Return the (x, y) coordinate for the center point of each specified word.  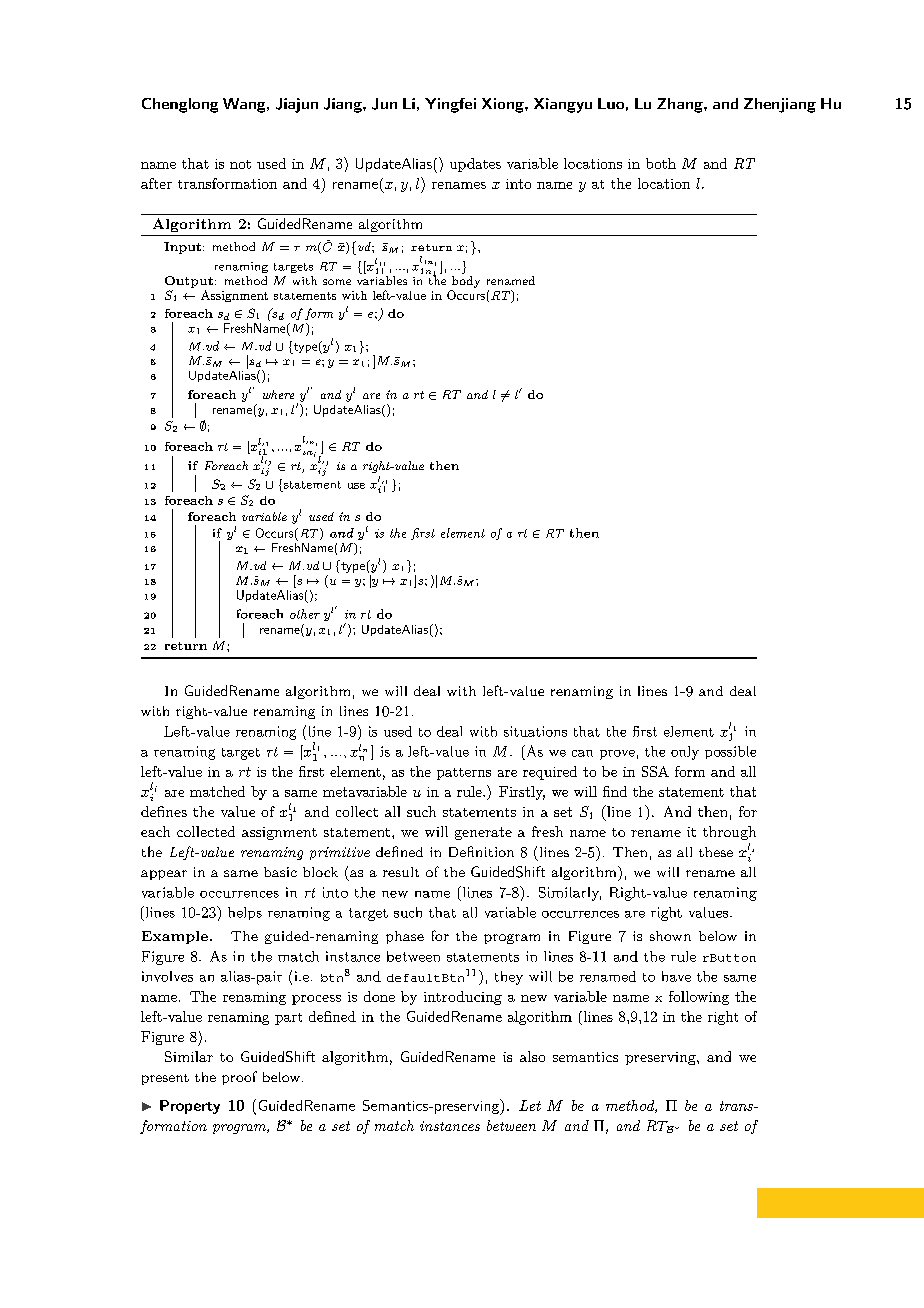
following (699, 998)
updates (475, 165)
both (661, 163)
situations (535, 731)
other (305, 614)
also (532, 1056)
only (685, 753)
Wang (245, 105)
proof (239, 1078)
